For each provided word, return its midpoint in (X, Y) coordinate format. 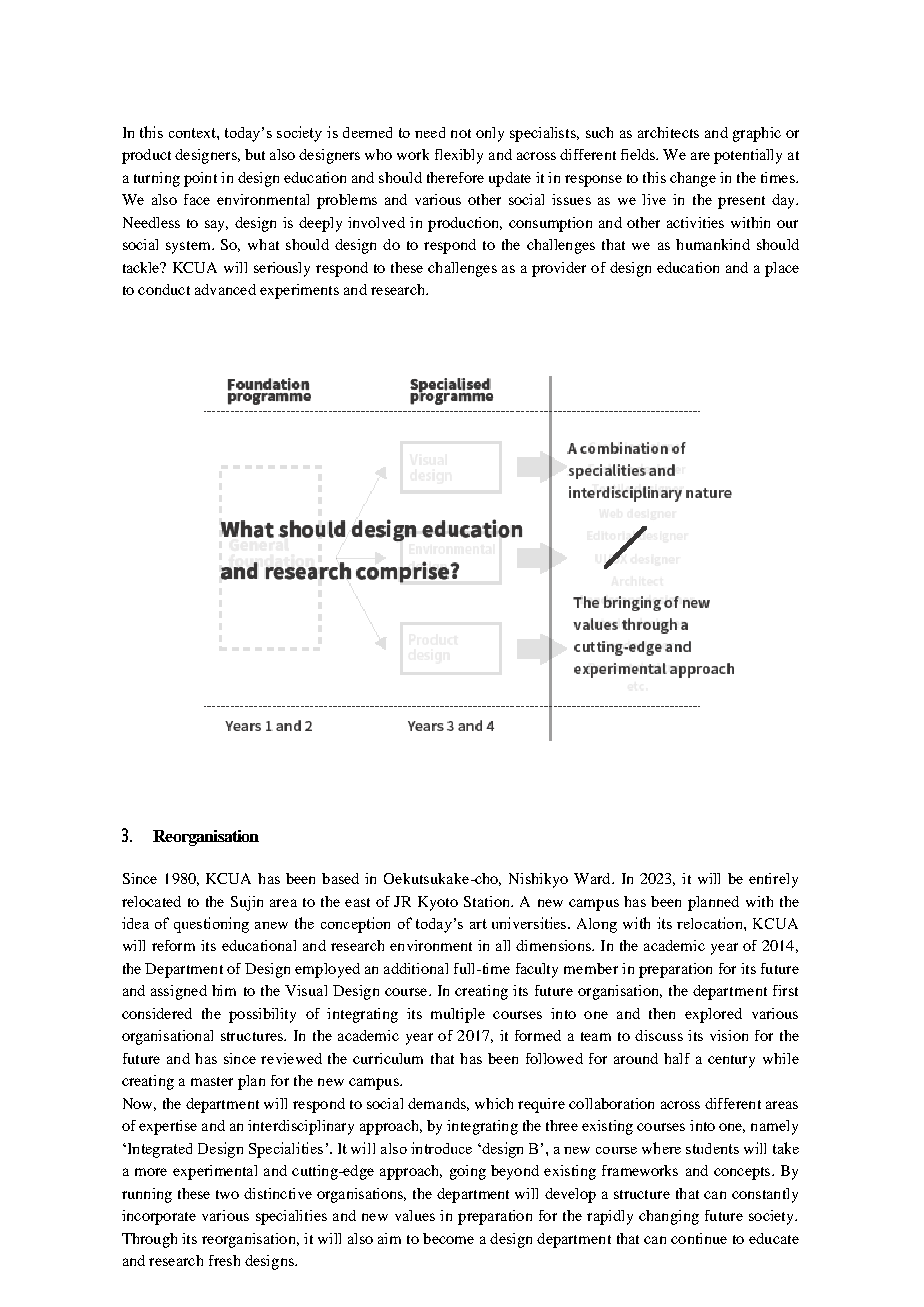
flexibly (459, 156)
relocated (151, 901)
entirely (773, 880)
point (200, 179)
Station (488, 901)
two (227, 1194)
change (693, 179)
